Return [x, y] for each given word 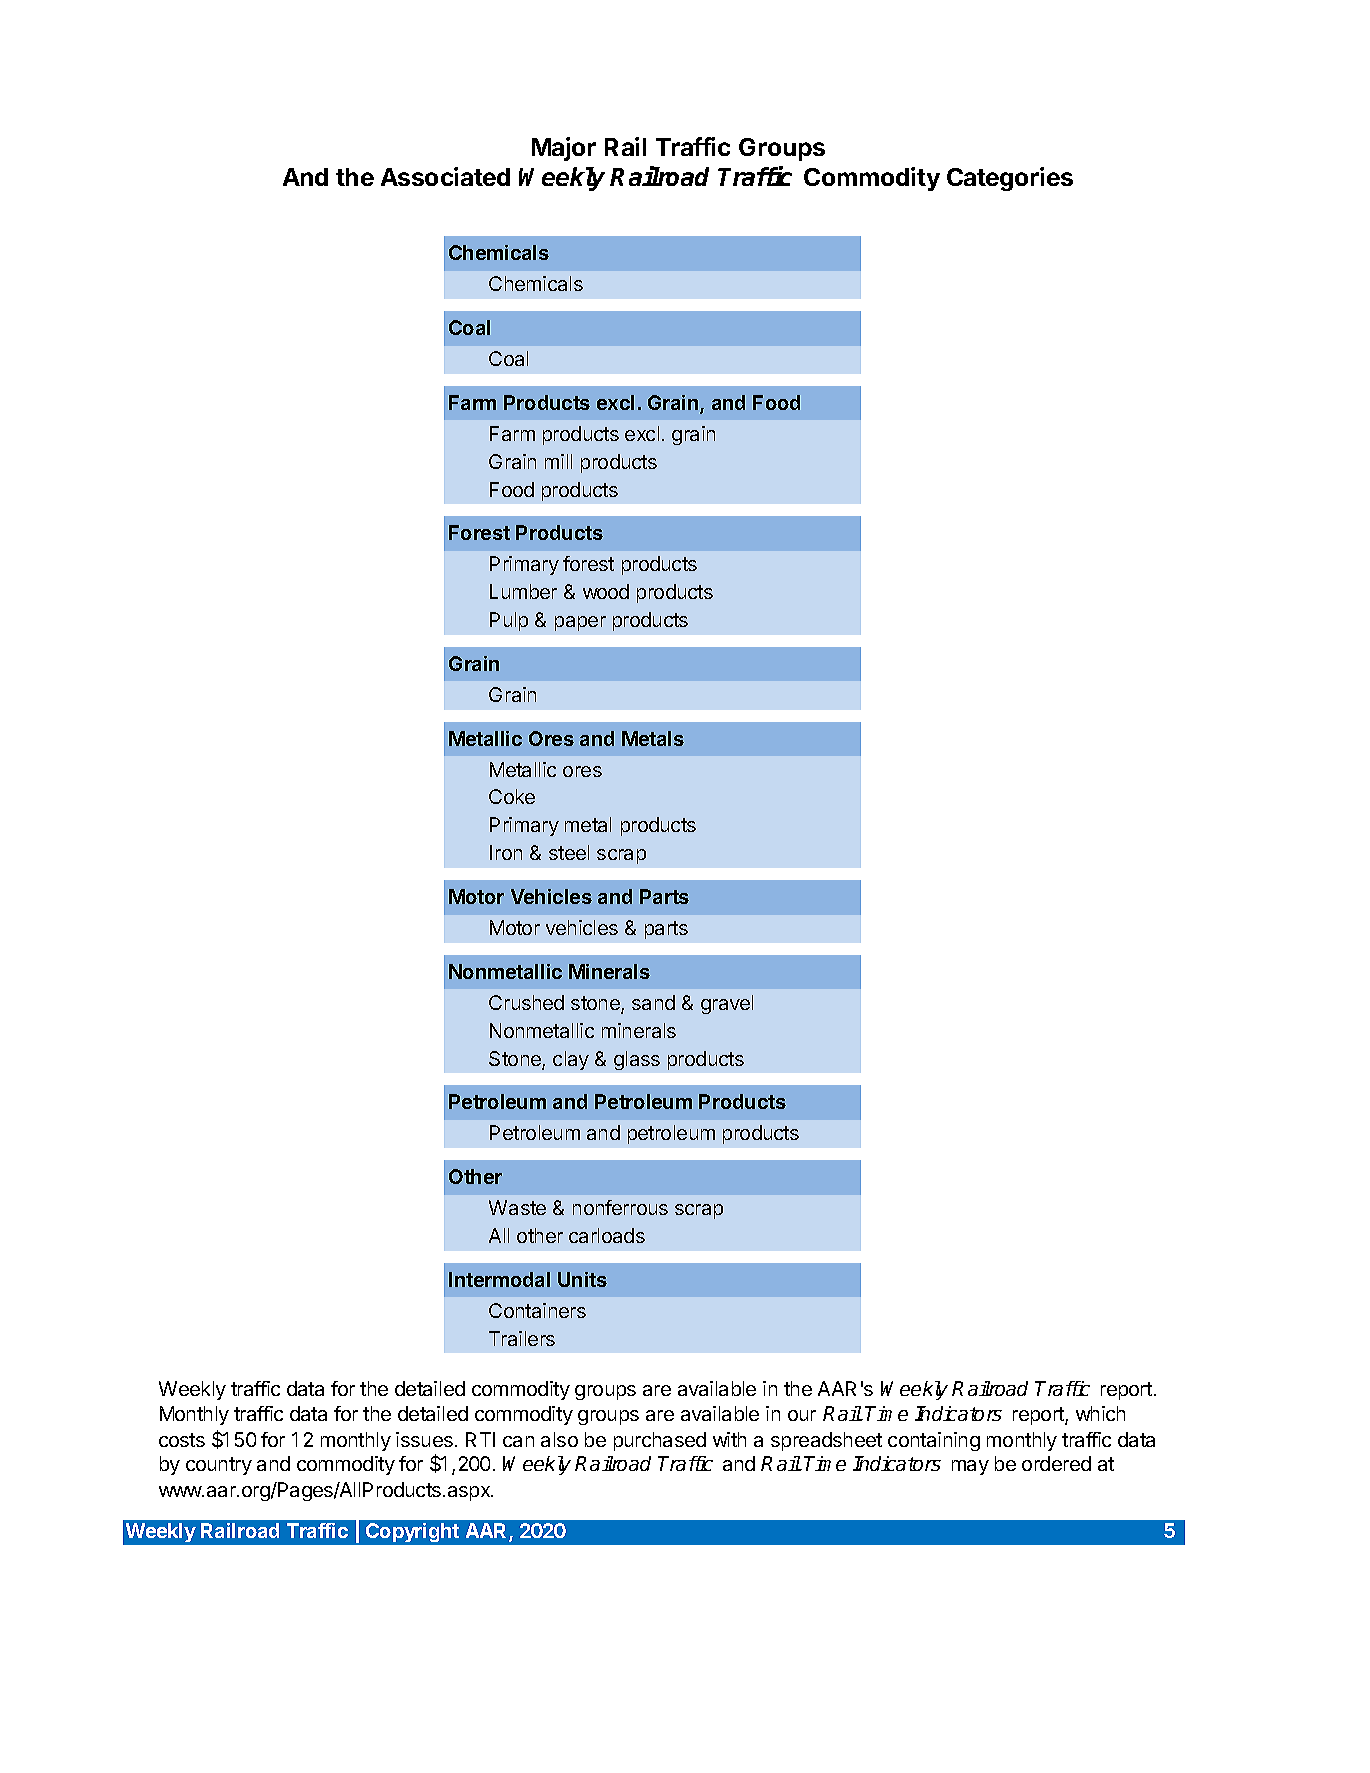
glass [637, 1060]
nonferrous [620, 1207]
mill [558, 461]
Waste [517, 1207]
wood [606, 591]
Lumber [523, 591]
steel [569, 852]
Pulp [509, 621]
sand [653, 1002]
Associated [445, 176]
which [1100, 1413]
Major [564, 149]
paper [580, 623]
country [219, 1466]
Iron [506, 852]
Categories [1010, 179]
